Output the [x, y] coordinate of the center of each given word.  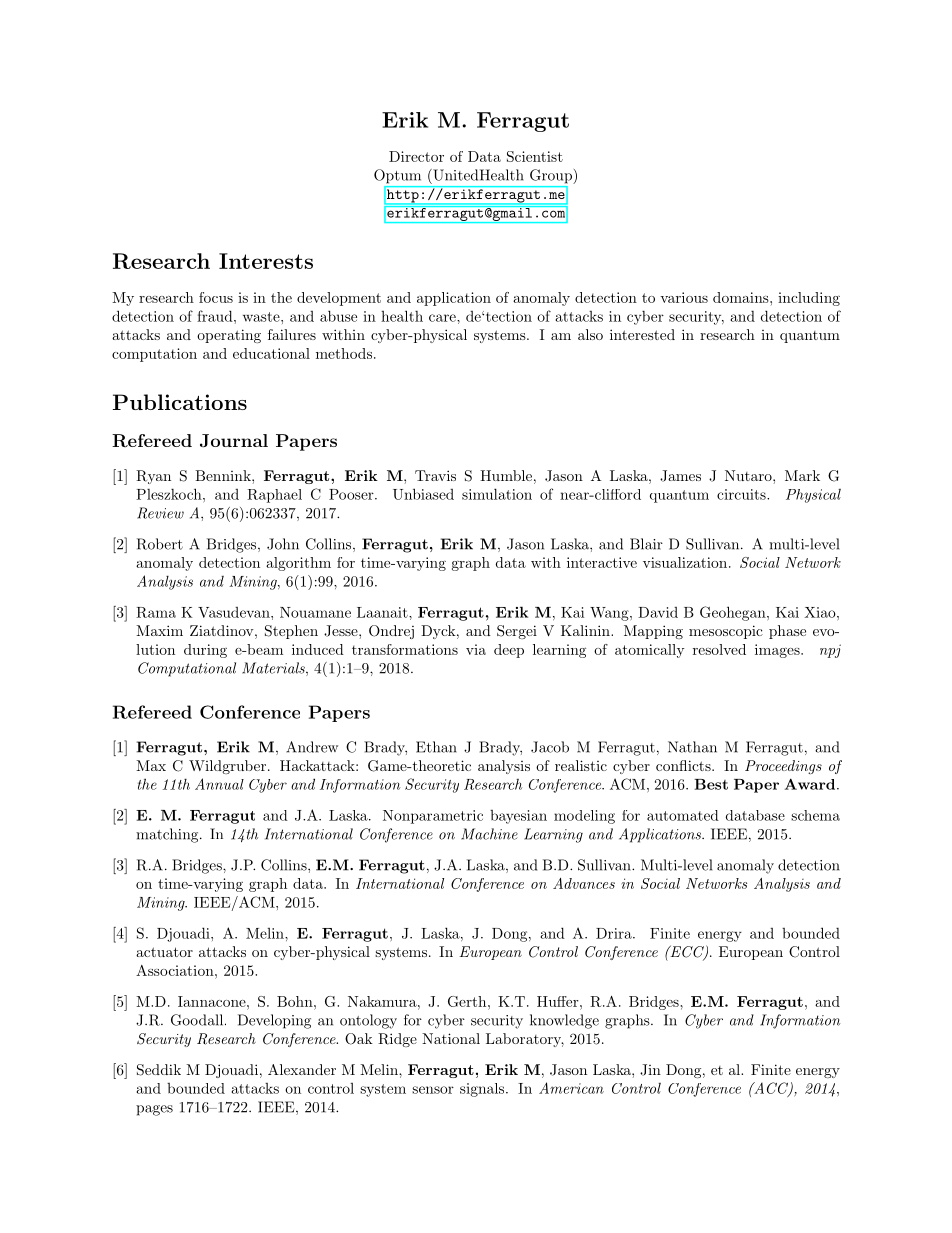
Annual [219, 784]
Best [711, 784]
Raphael [274, 496]
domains [741, 297]
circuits [742, 494]
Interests [266, 261]
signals [482, 1090]
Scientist [535, 156]
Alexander [302, 1069]
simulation [497, 494]
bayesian [518, 817]
